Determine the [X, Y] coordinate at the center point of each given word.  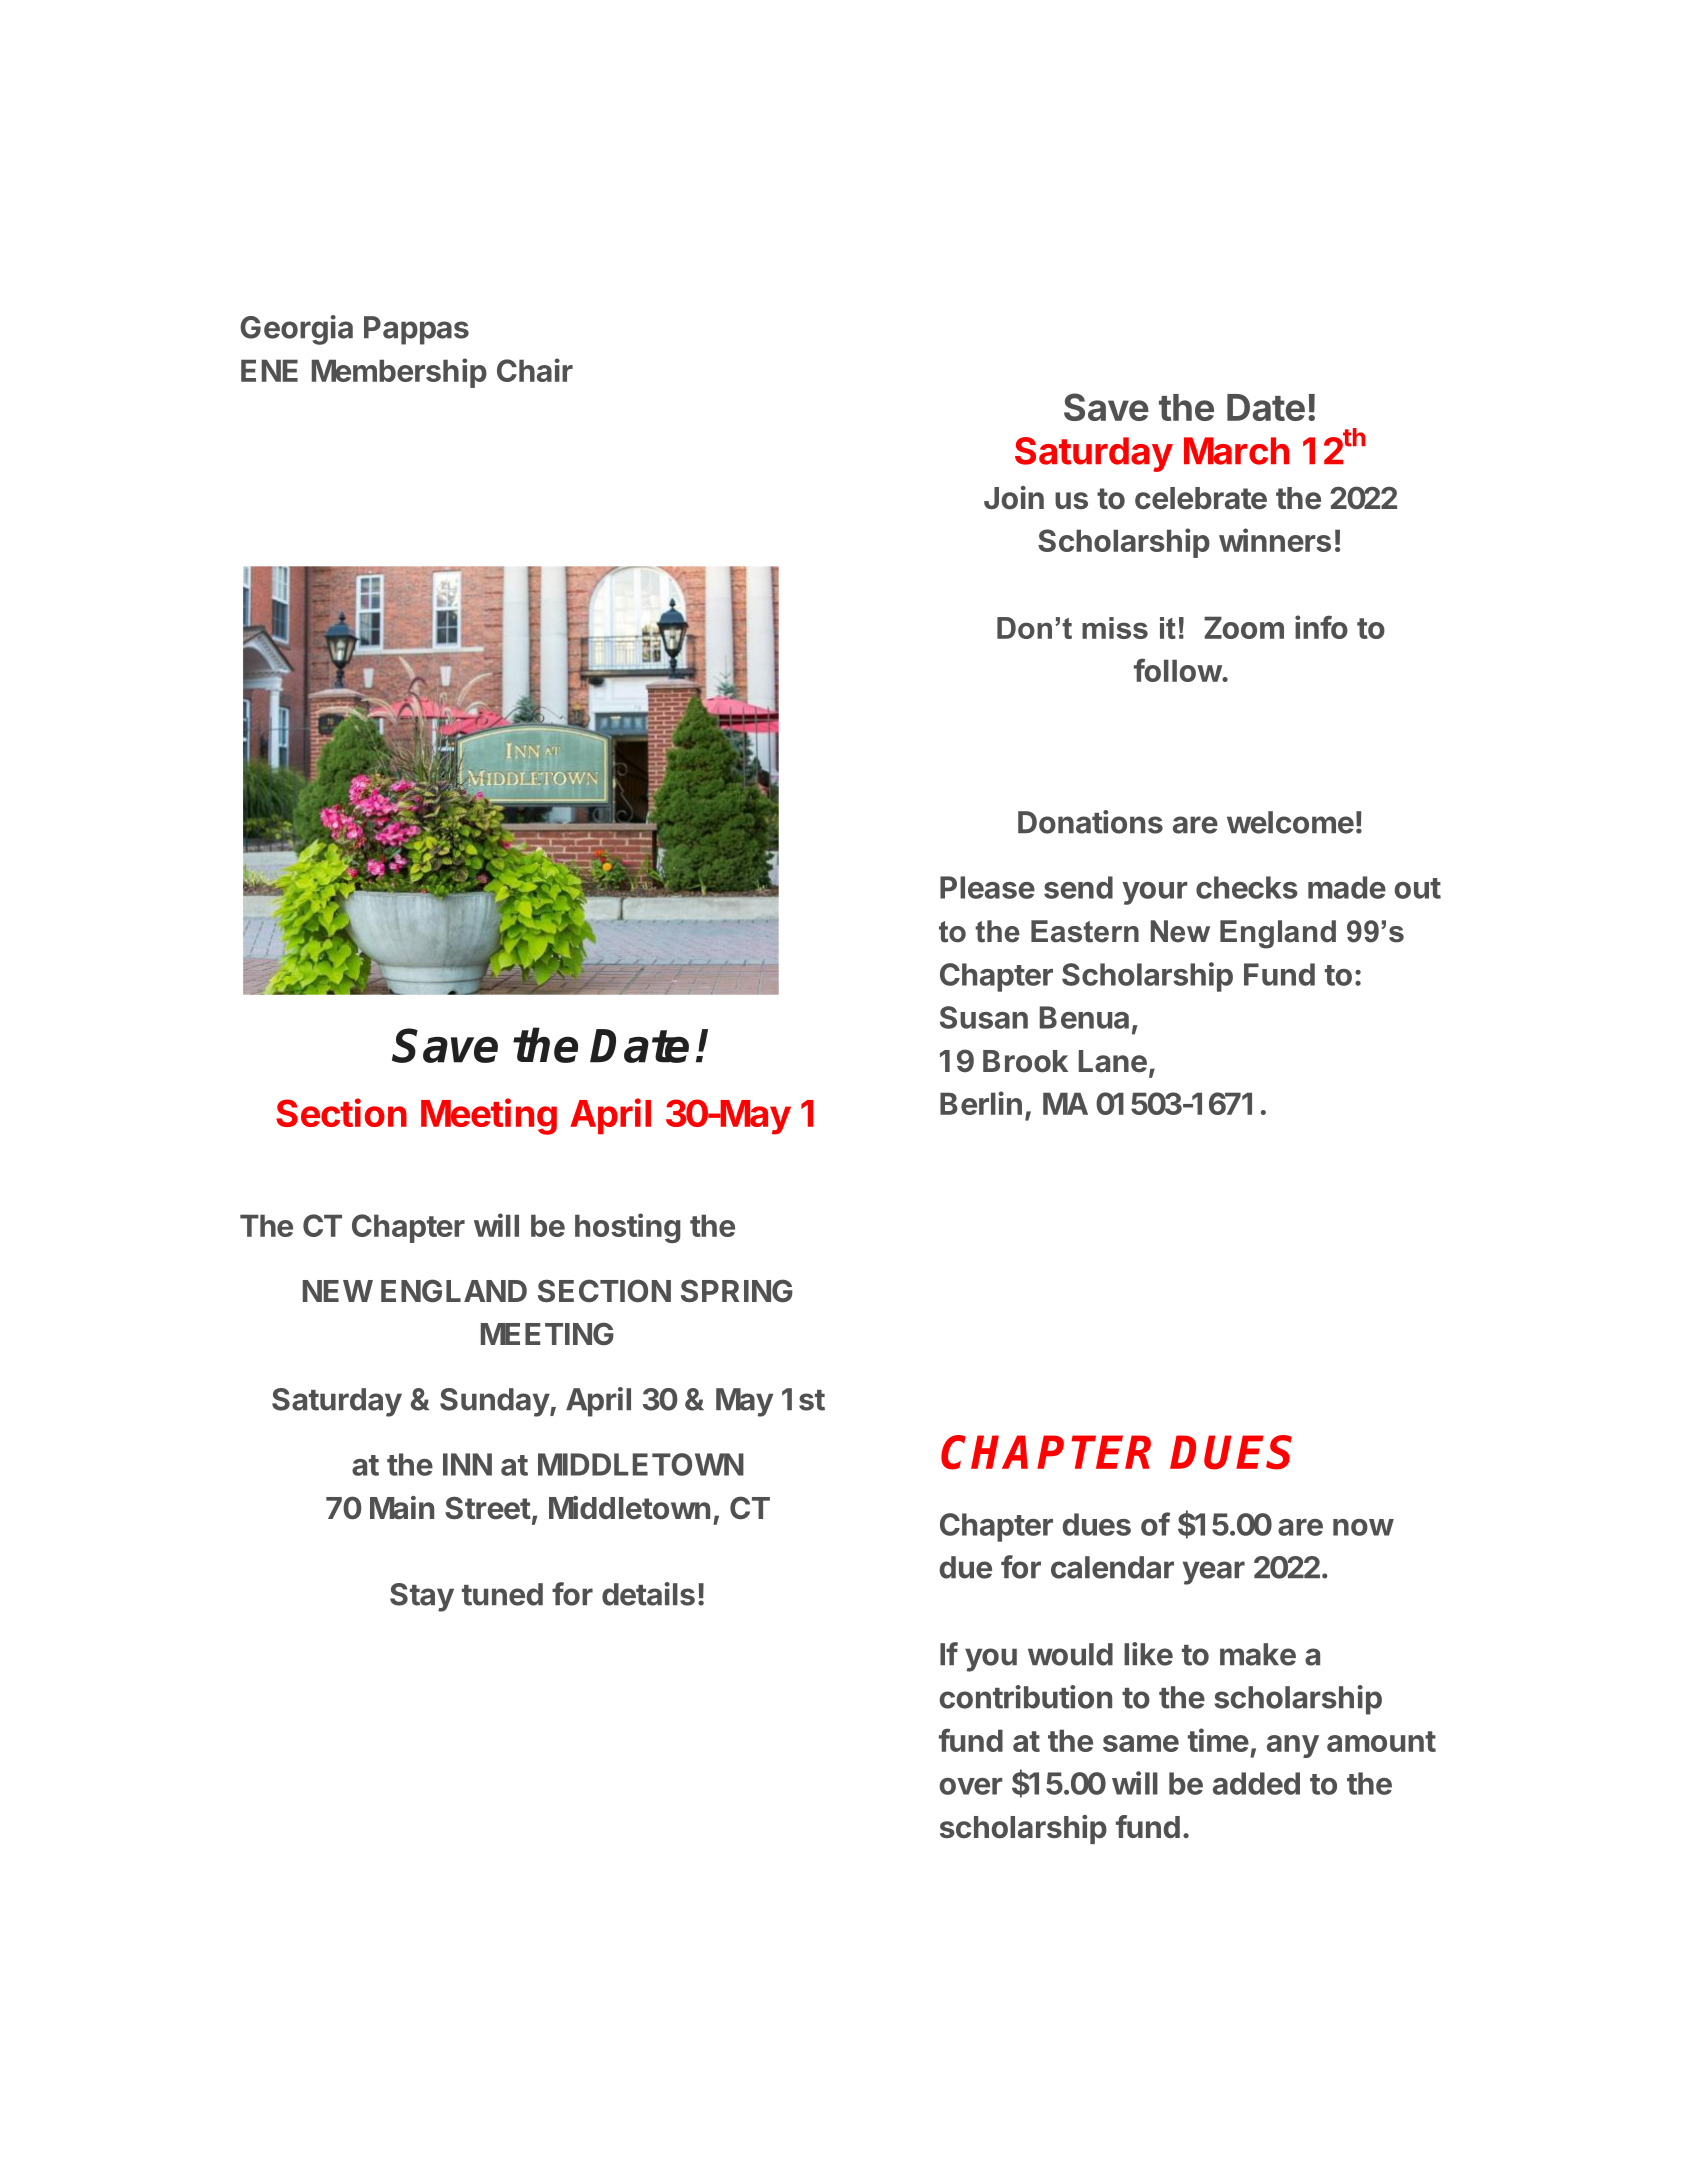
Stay [422, 1597]
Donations [1090, 822]
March [1236, 451]
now [1363, 1527]
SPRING [737, 1291]
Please [987, 887]
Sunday [495, 1402]
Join [1014, 498]
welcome [1290, 822]
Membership [399, 373]
